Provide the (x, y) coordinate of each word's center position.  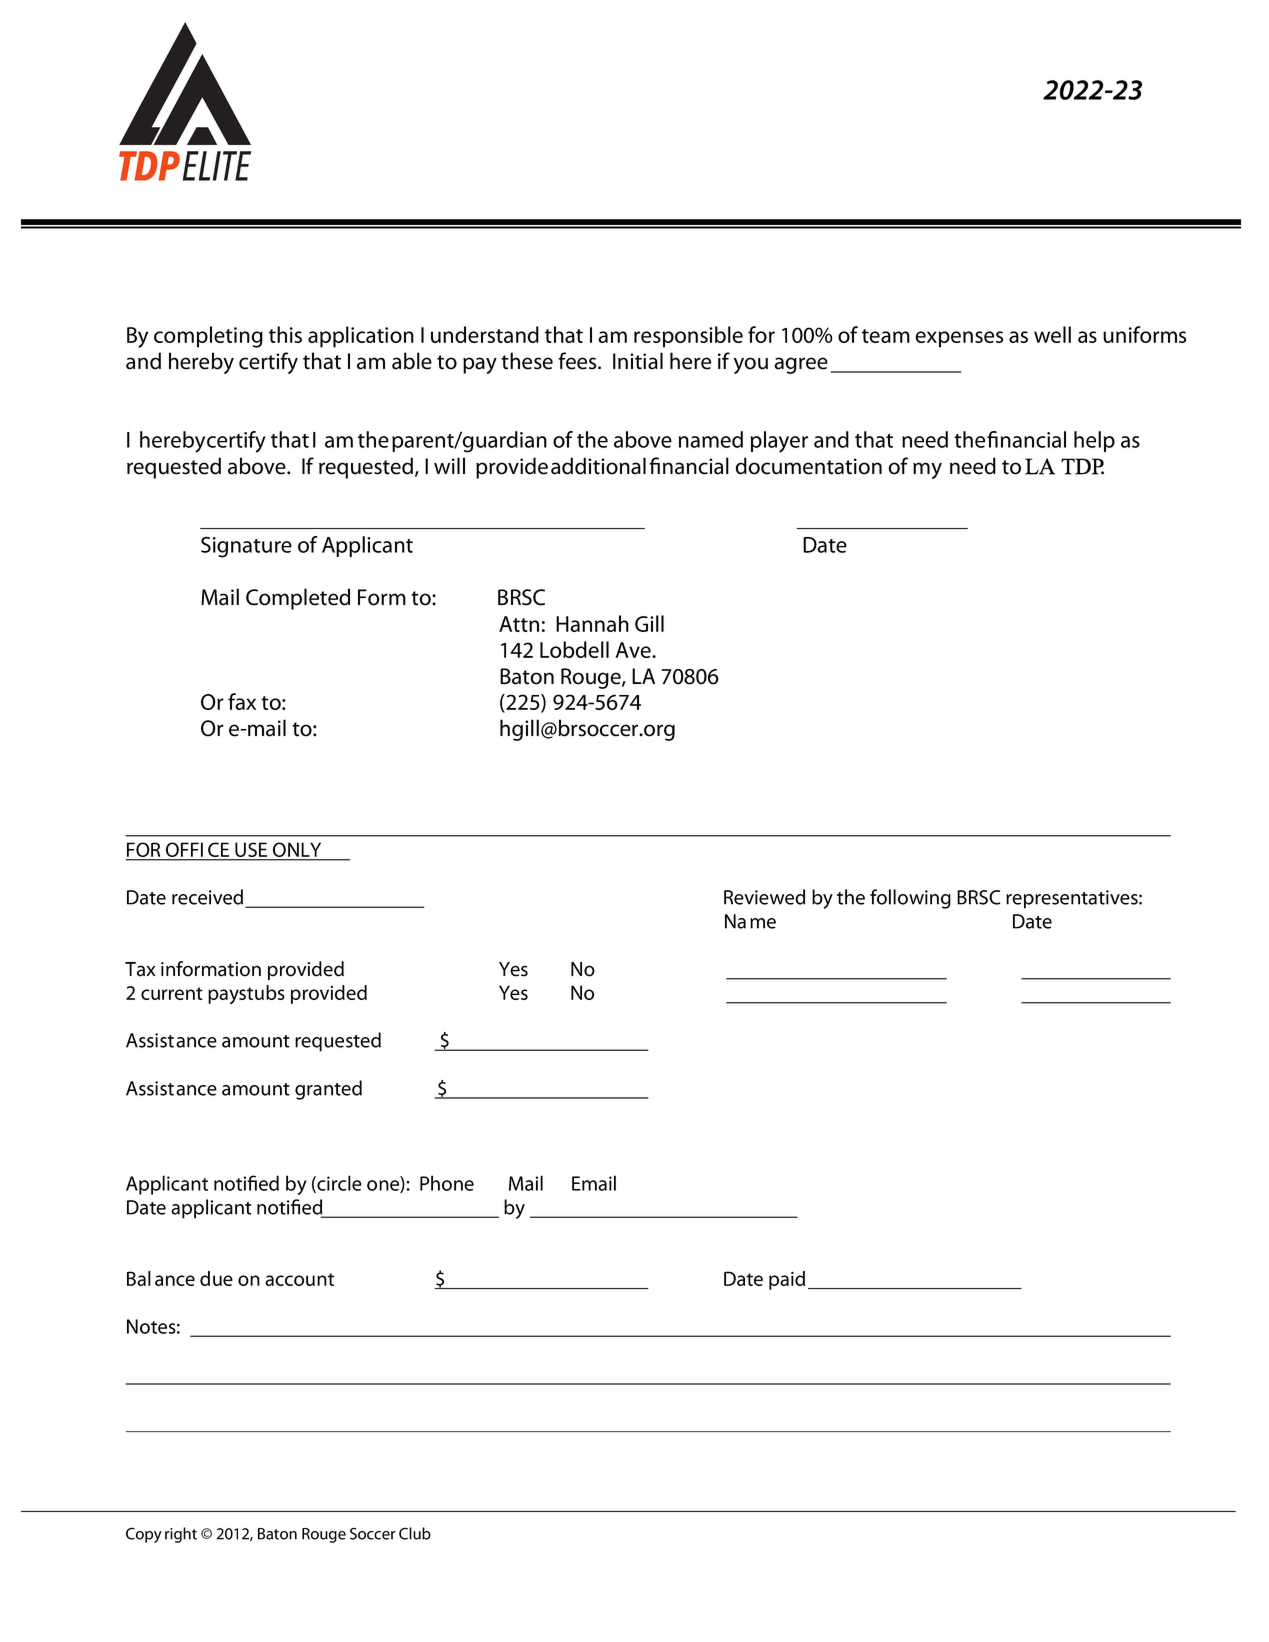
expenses (959, 339)
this (285, 334)
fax (242, 701)
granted (328, 1090)
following (910, 899)
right (181, 1535)
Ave (634, 650)
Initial (638, 361)
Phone (447, 1183)
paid (787, 1280)
